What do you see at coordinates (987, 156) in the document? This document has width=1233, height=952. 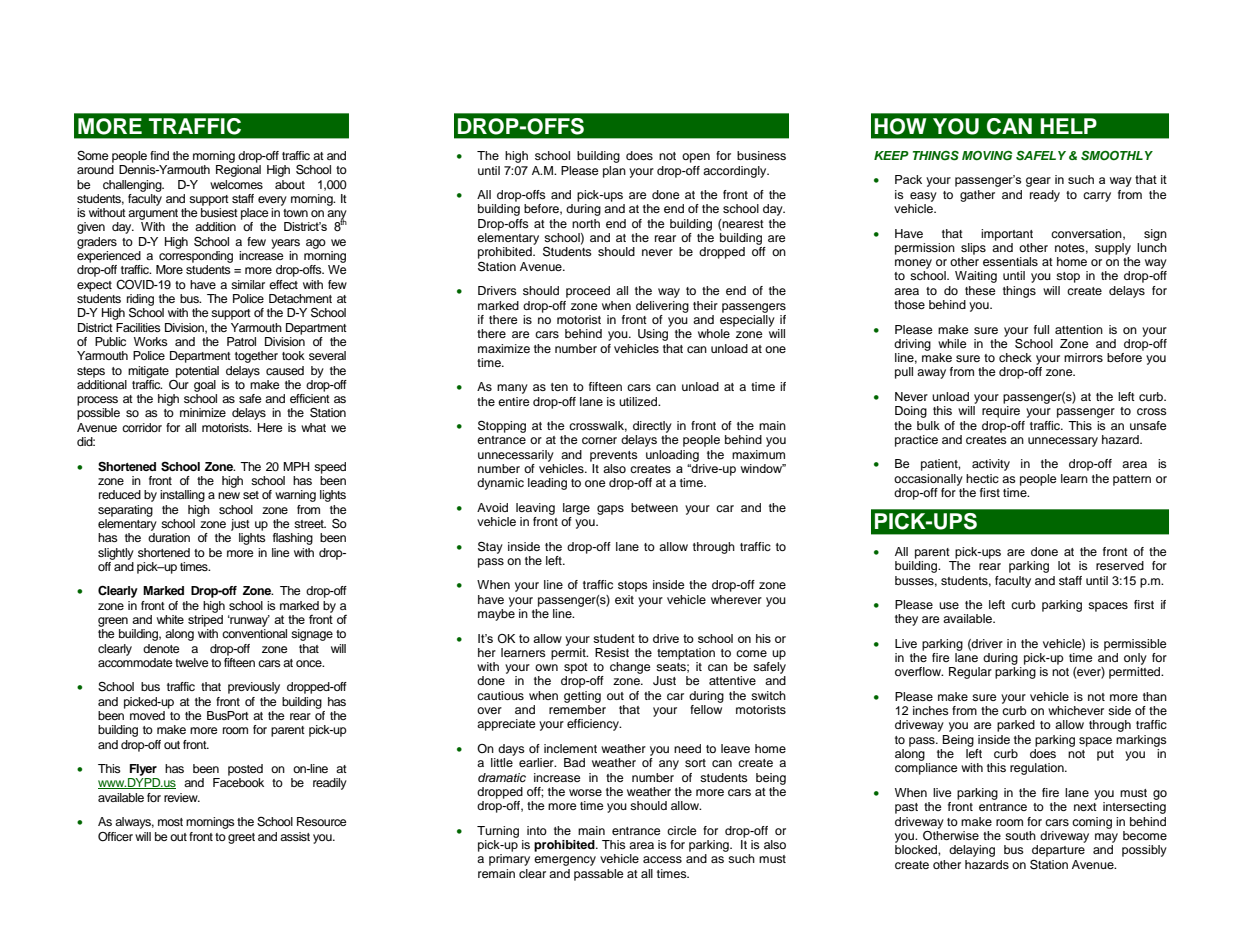 I see `MOVING` at bounding box center [987, 156].
